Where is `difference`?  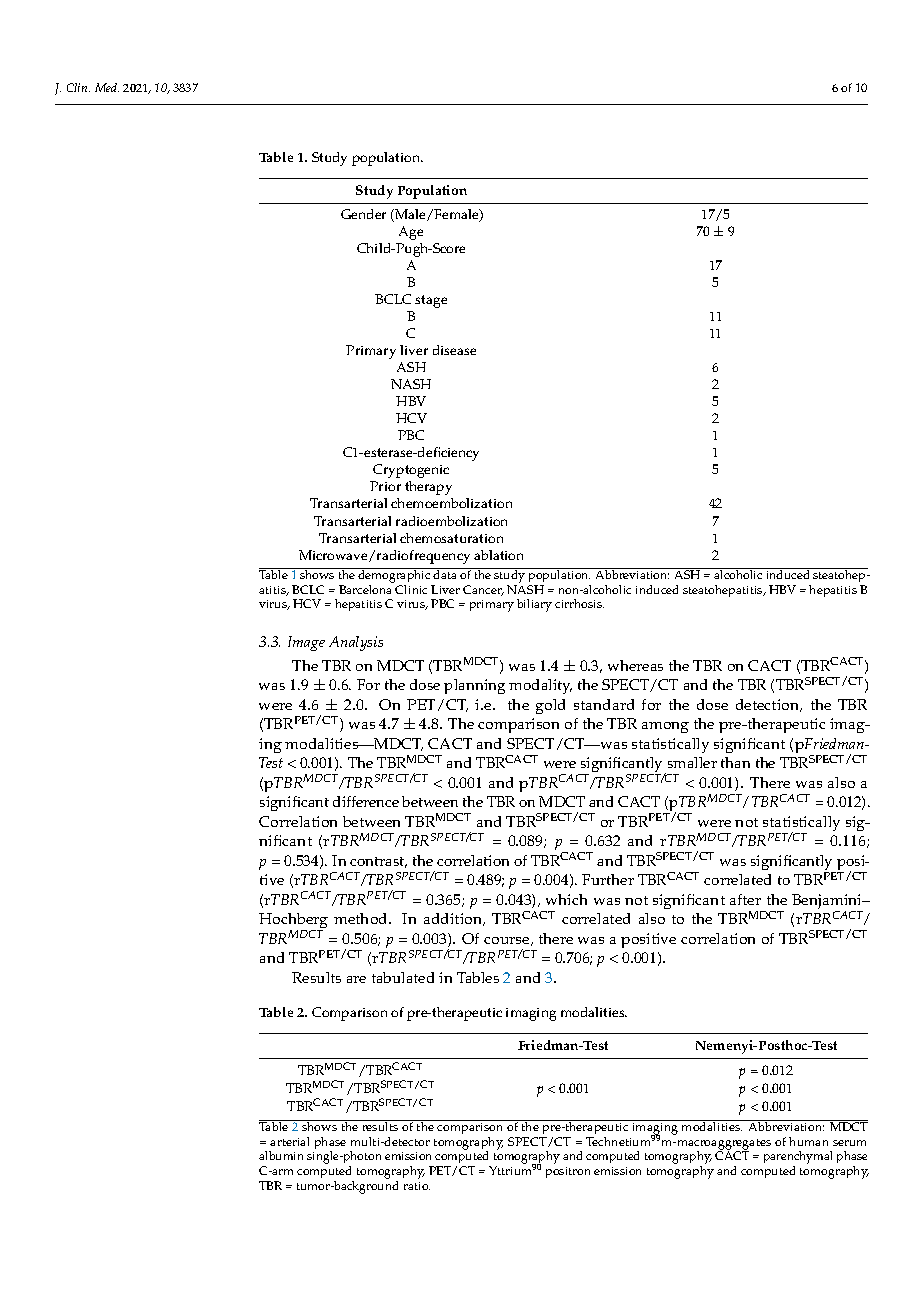 difference is located at coordinates (366, 801).
